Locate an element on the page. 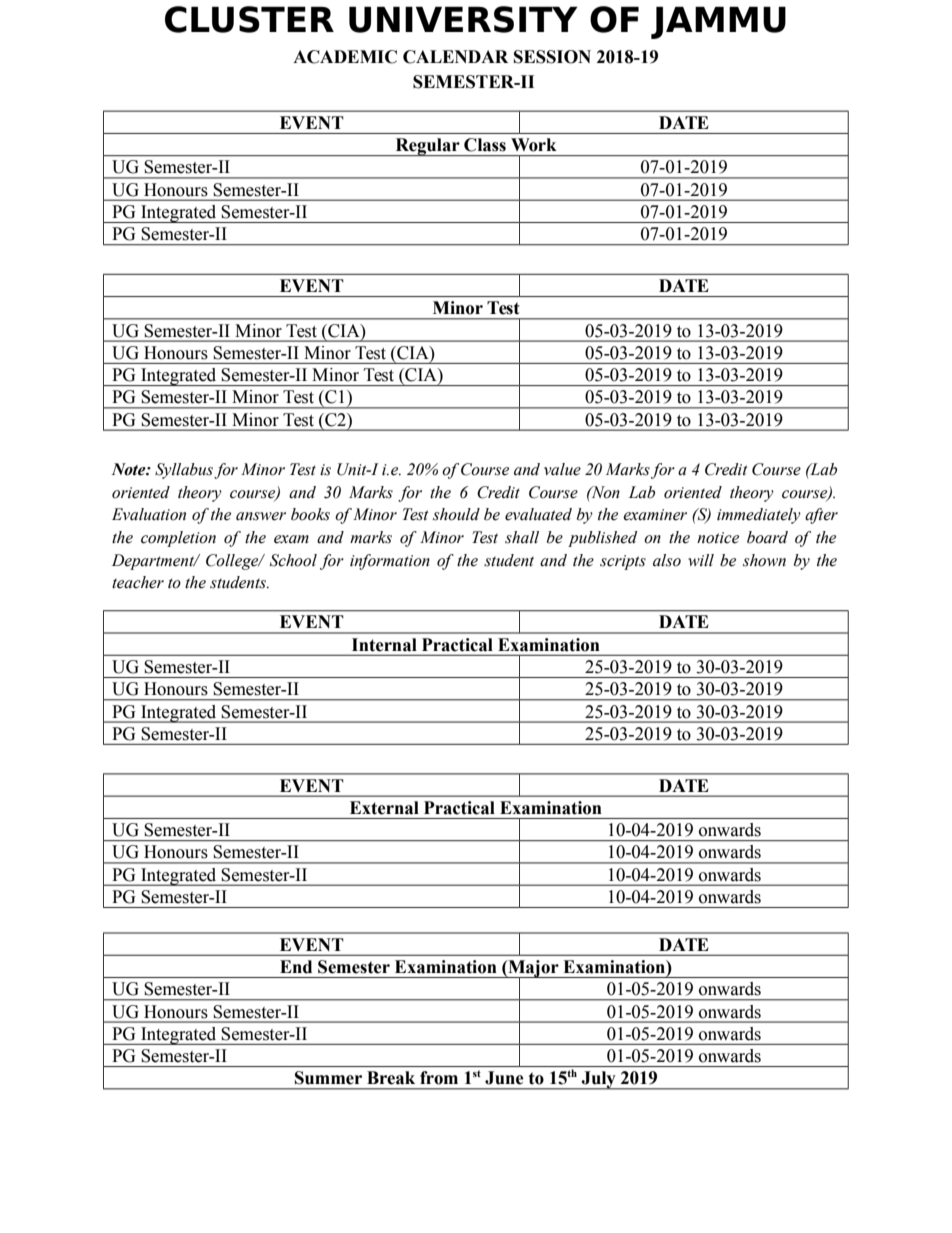 The image size is (952, 1233). JAMMU is located at coordinates (718, 23).
